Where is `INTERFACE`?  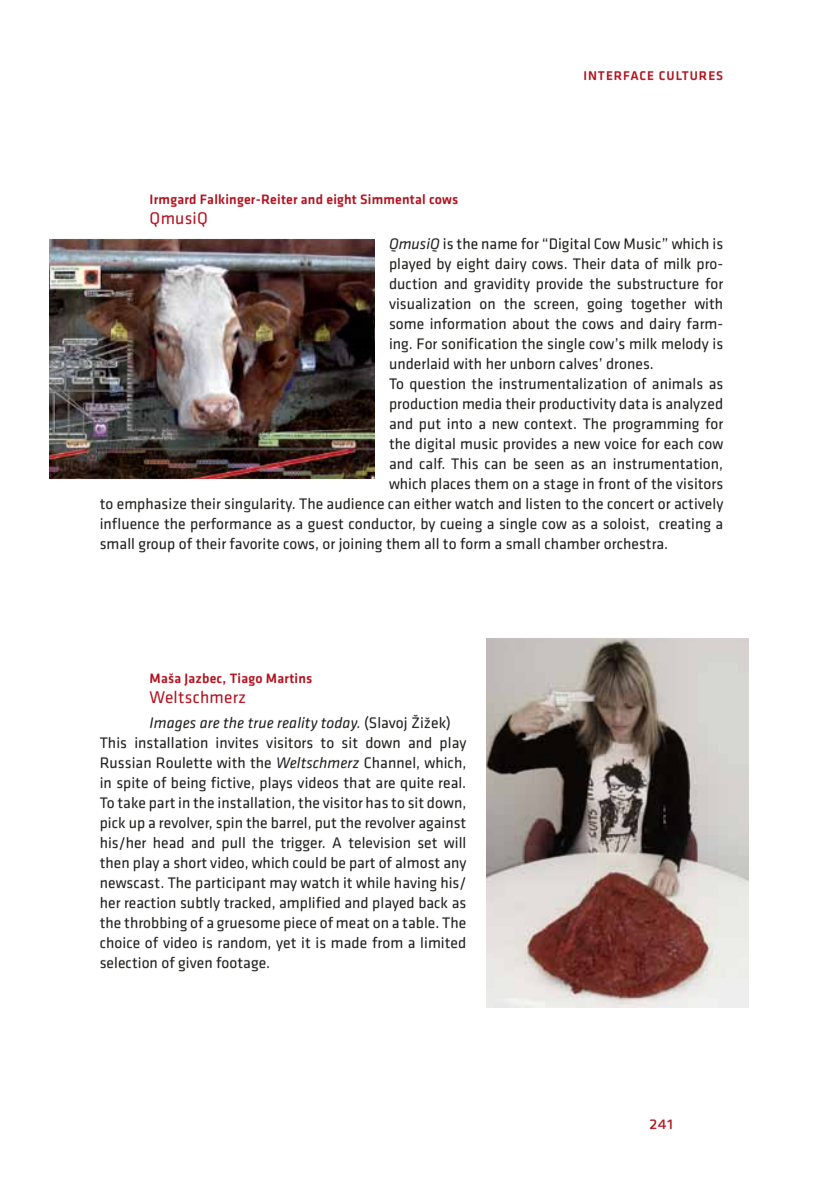
INTERFACE is located at coordinates (619, 75).
